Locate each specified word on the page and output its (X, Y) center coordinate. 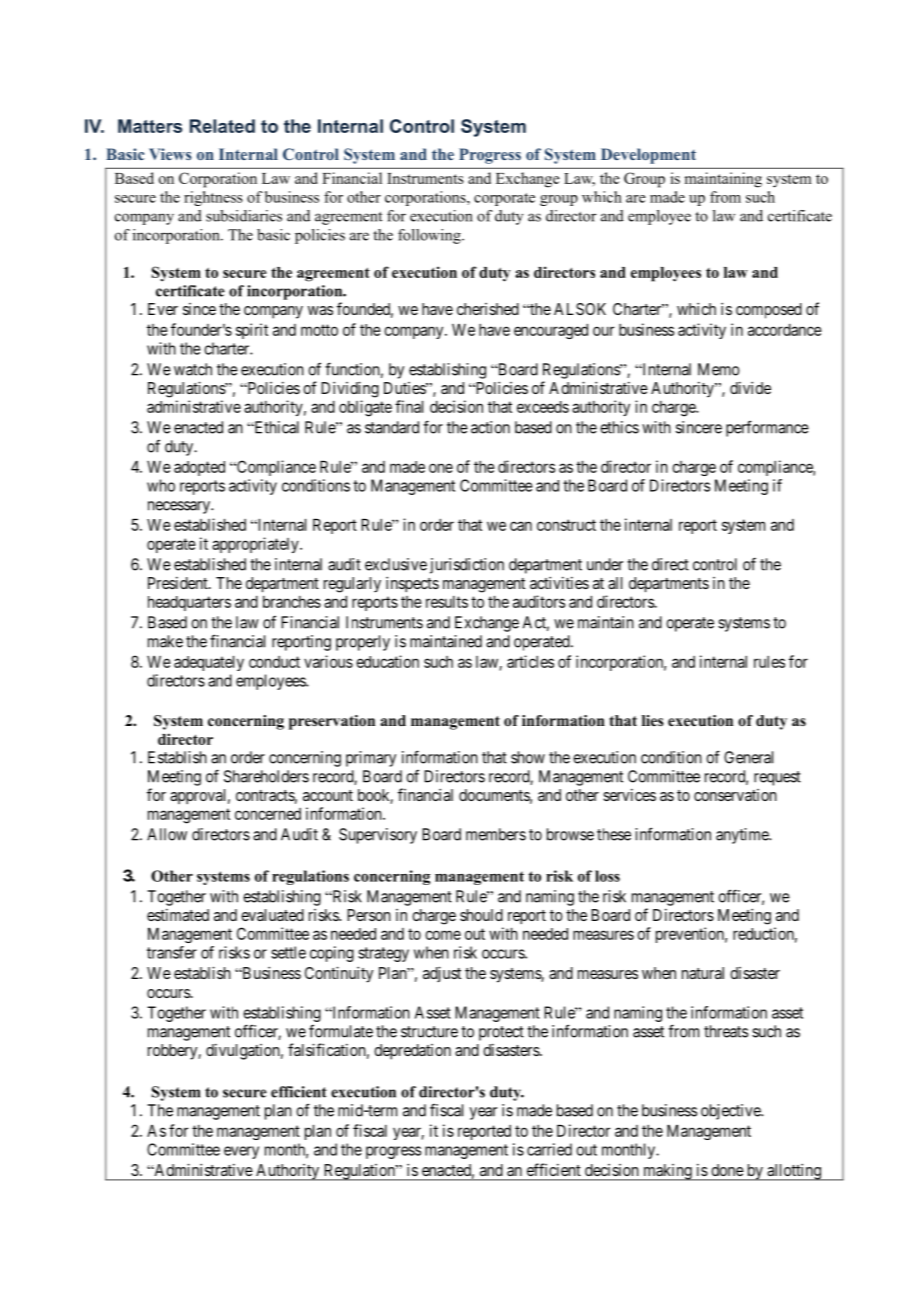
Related (222, 126)
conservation (735, 795)
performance (767, 428)
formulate (341, 1031)
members (496, 834)
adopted (199, 468)
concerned (268, 814)
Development (648, 156)
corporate (504, 199)
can (521, 526)
